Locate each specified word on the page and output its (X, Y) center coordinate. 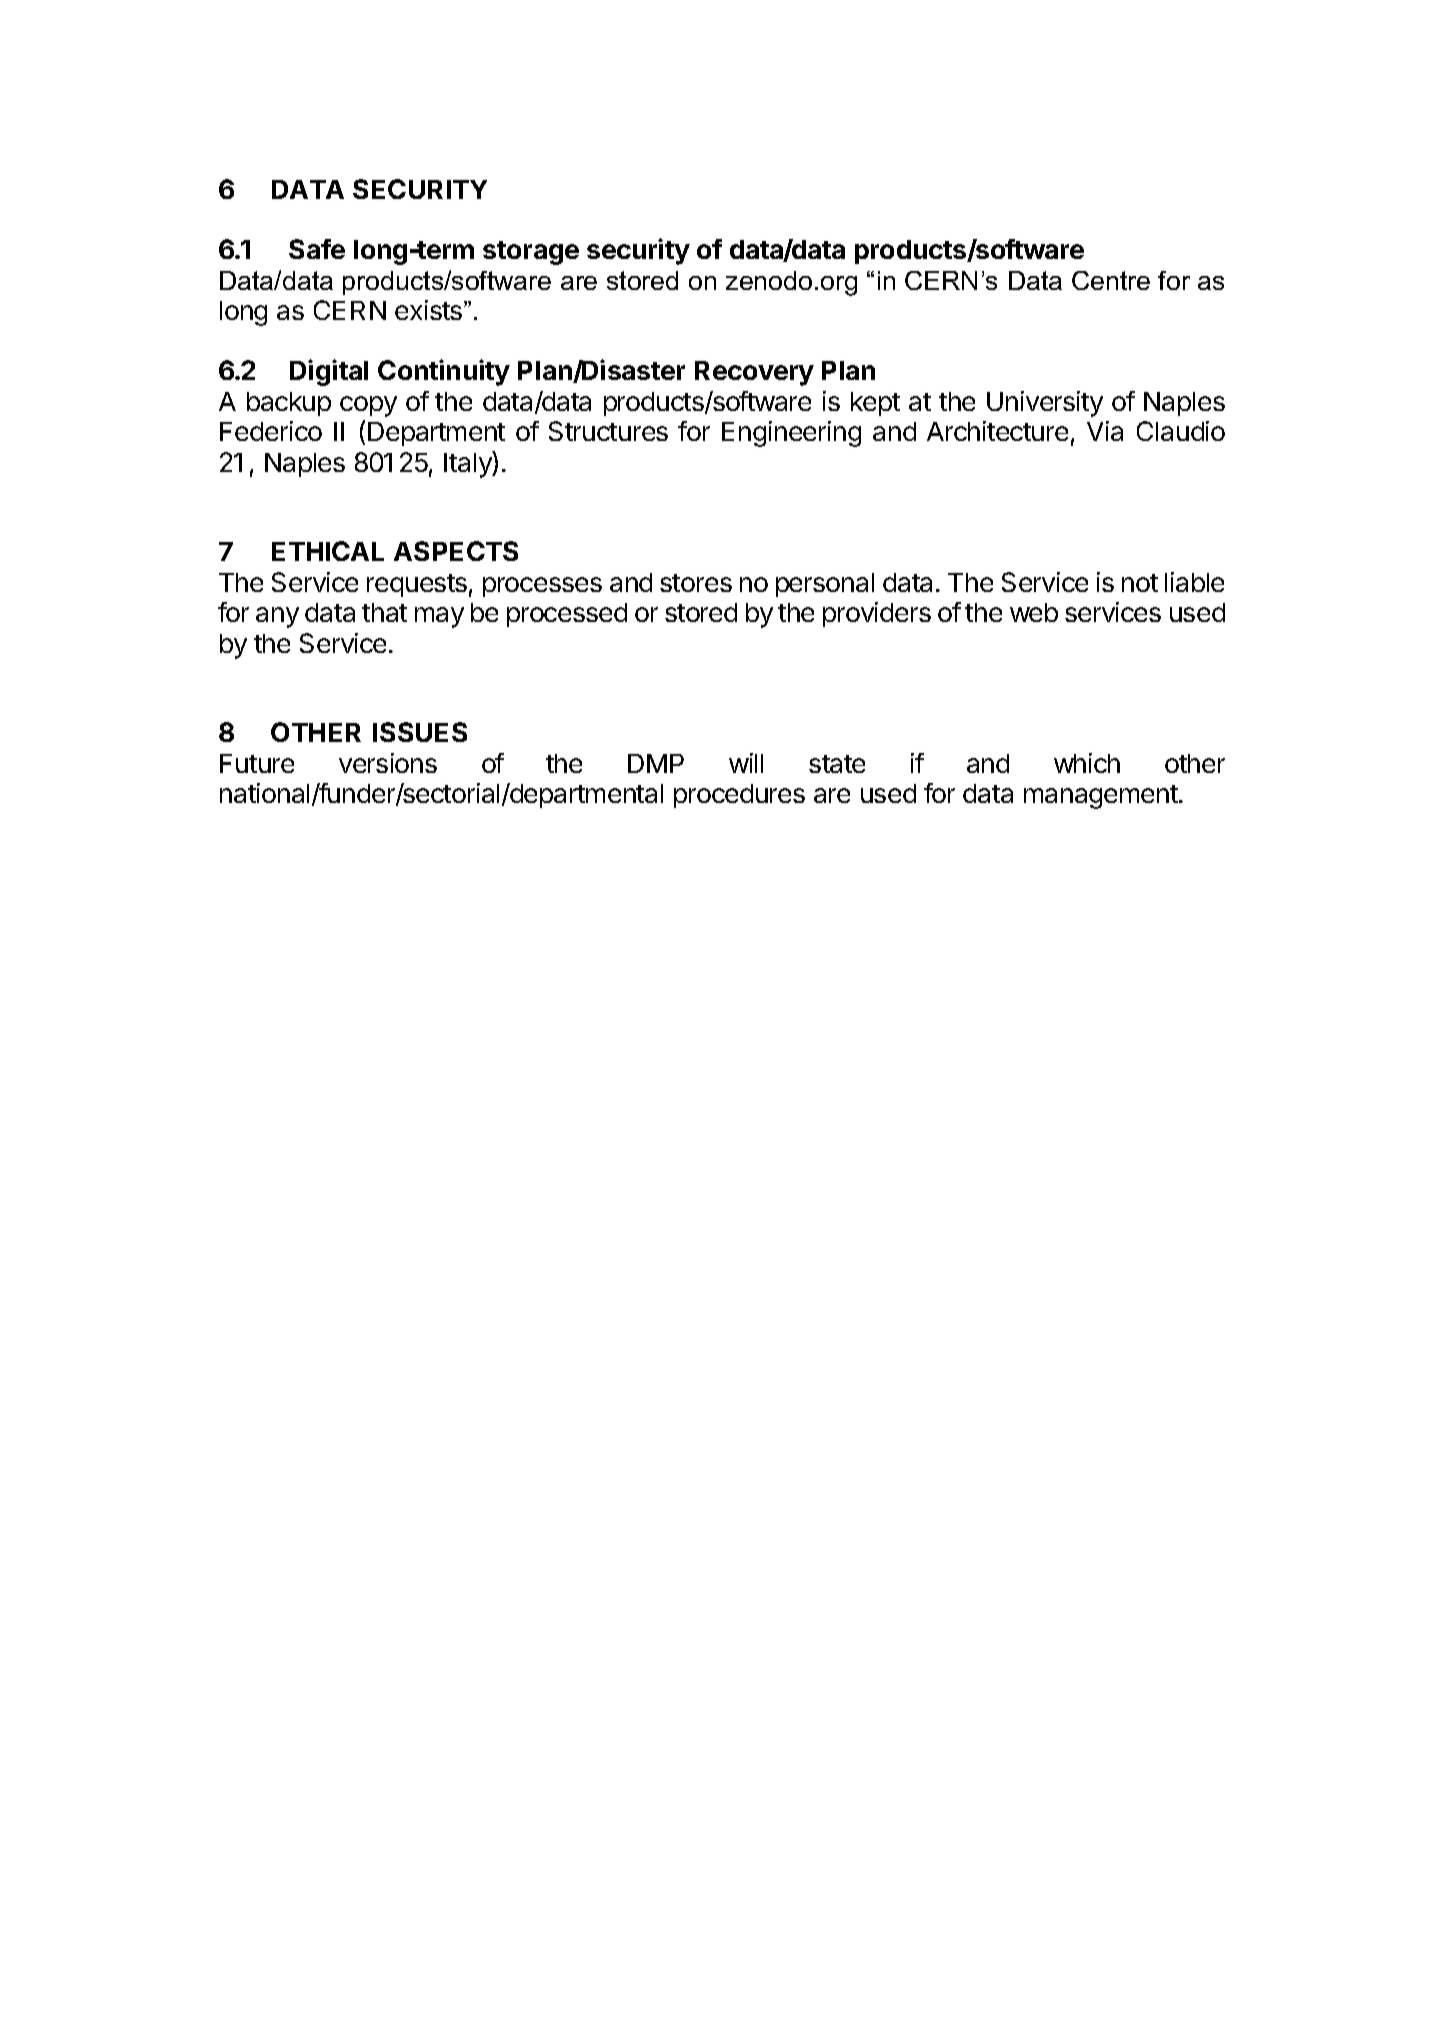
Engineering (791, 434)
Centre (1111, 280)
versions (388, 763)
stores (696, 583)
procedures (739, 796)
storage (531, 253)
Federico (271, 431)
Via (1105, 431)
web (1034, 612)
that (384, 612)
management (1102, 797)
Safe (317, 249)
